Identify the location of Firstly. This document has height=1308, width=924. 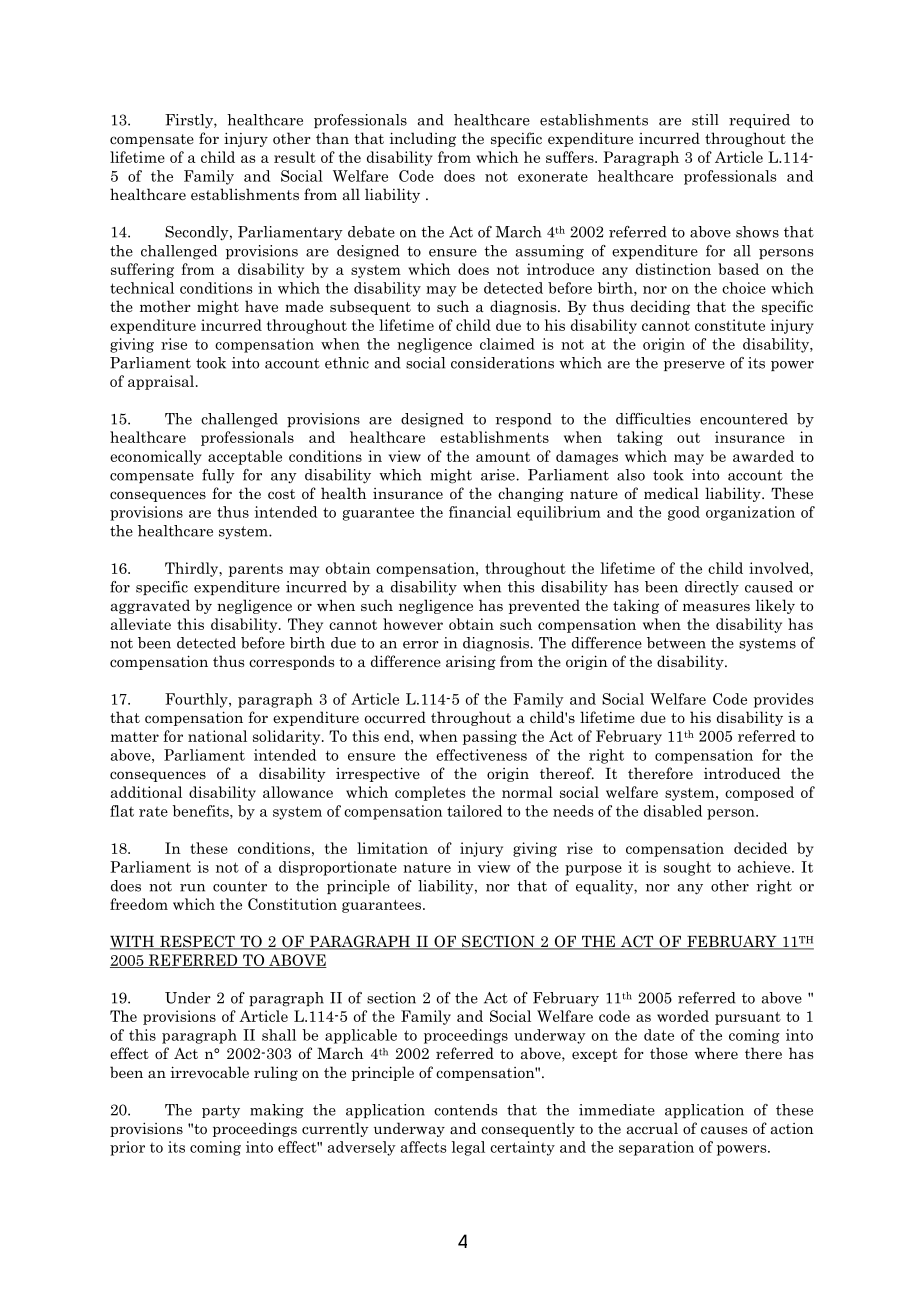
(190, 121).
